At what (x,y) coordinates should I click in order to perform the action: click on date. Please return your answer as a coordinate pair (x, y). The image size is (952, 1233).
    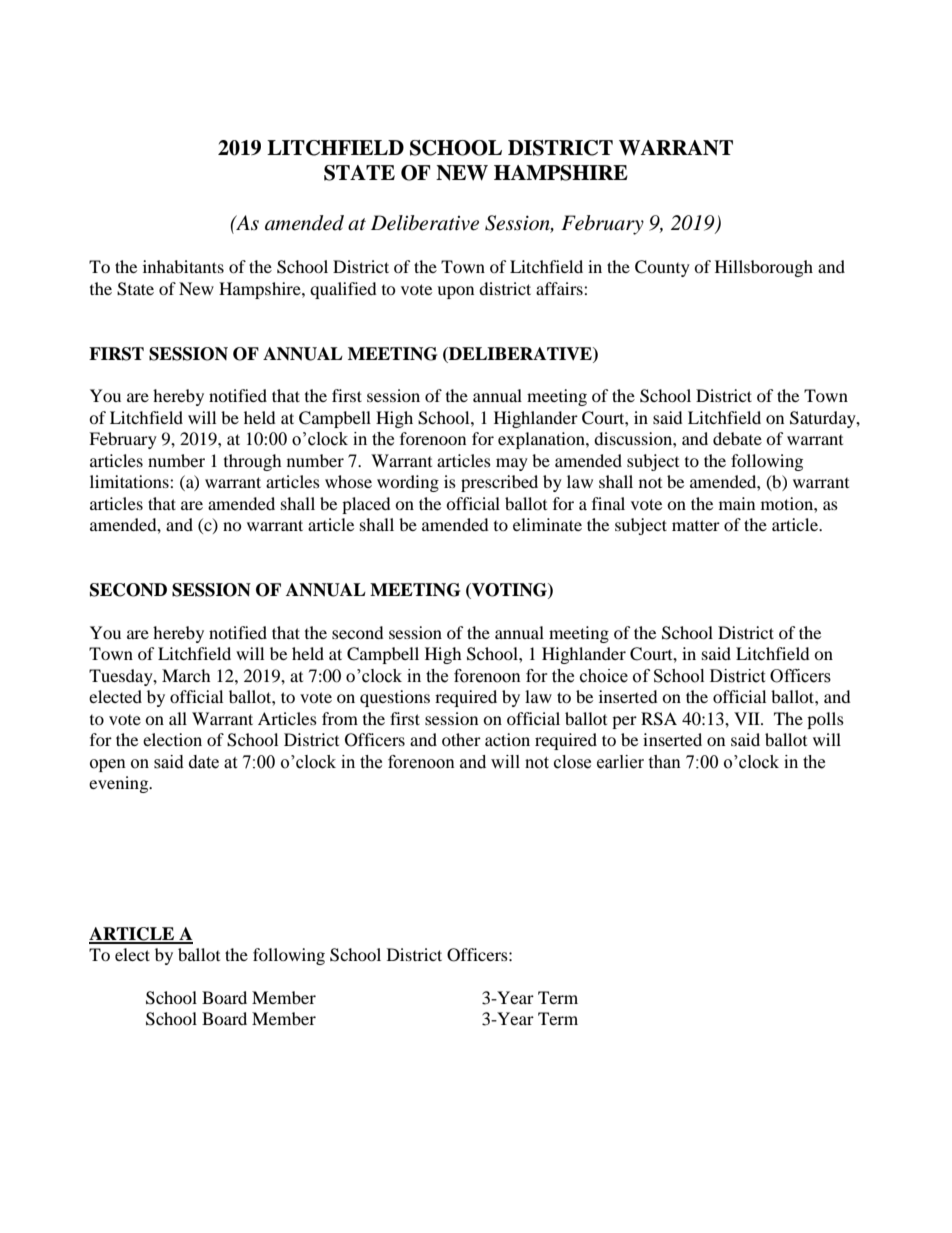
    Looking at the image, I should click on (204, 762).
